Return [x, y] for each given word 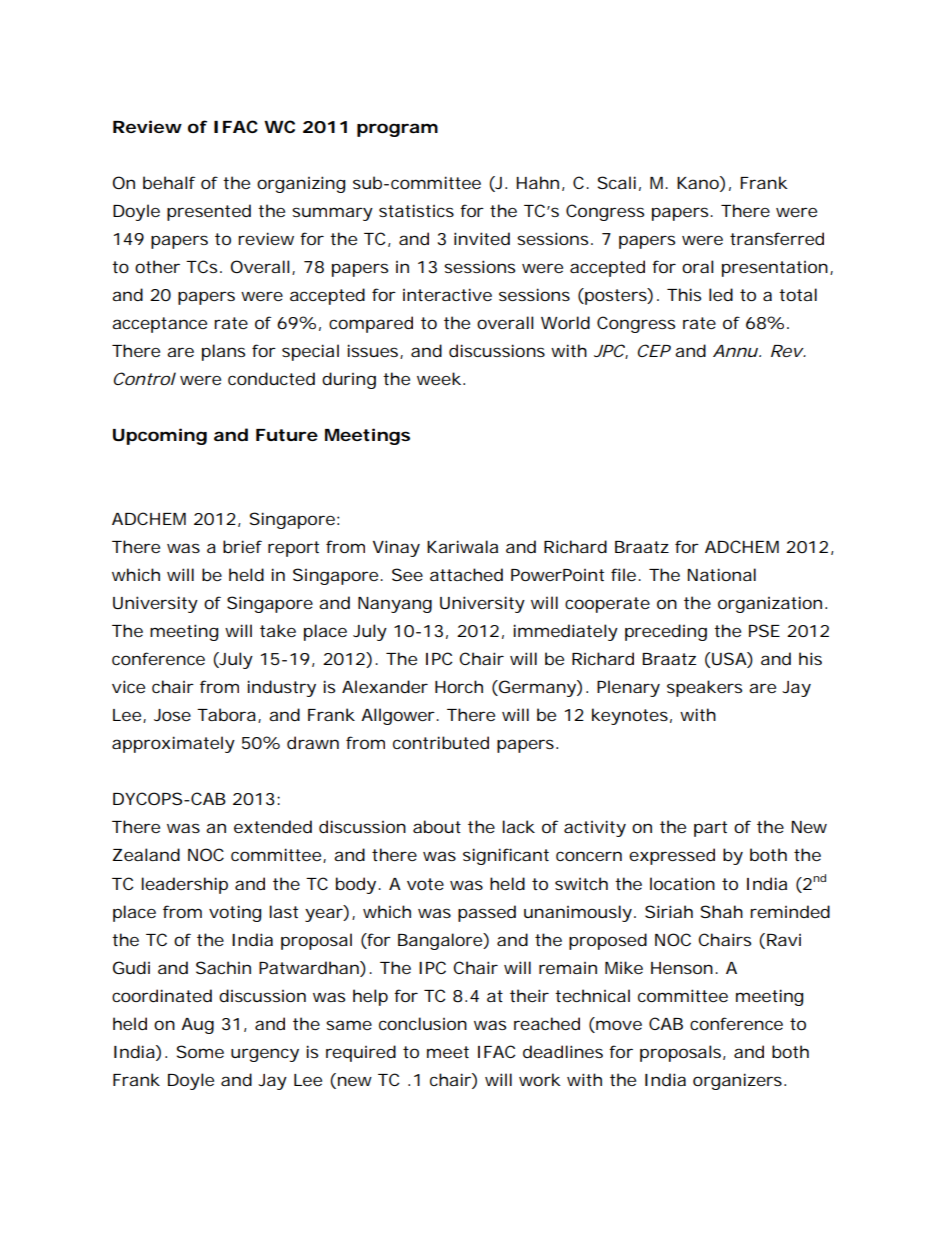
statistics [416, 210]
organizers [737, 1081]
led [721, 294]
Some [200, 1051]
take [278, 630]
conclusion [423, 1023]
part [710, 829]
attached [466, 574]
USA [730, 660]
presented [209, 212]
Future [287, 435]
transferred [777, 238]
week [439, 378]
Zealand [146, 854]
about [437, 826]
